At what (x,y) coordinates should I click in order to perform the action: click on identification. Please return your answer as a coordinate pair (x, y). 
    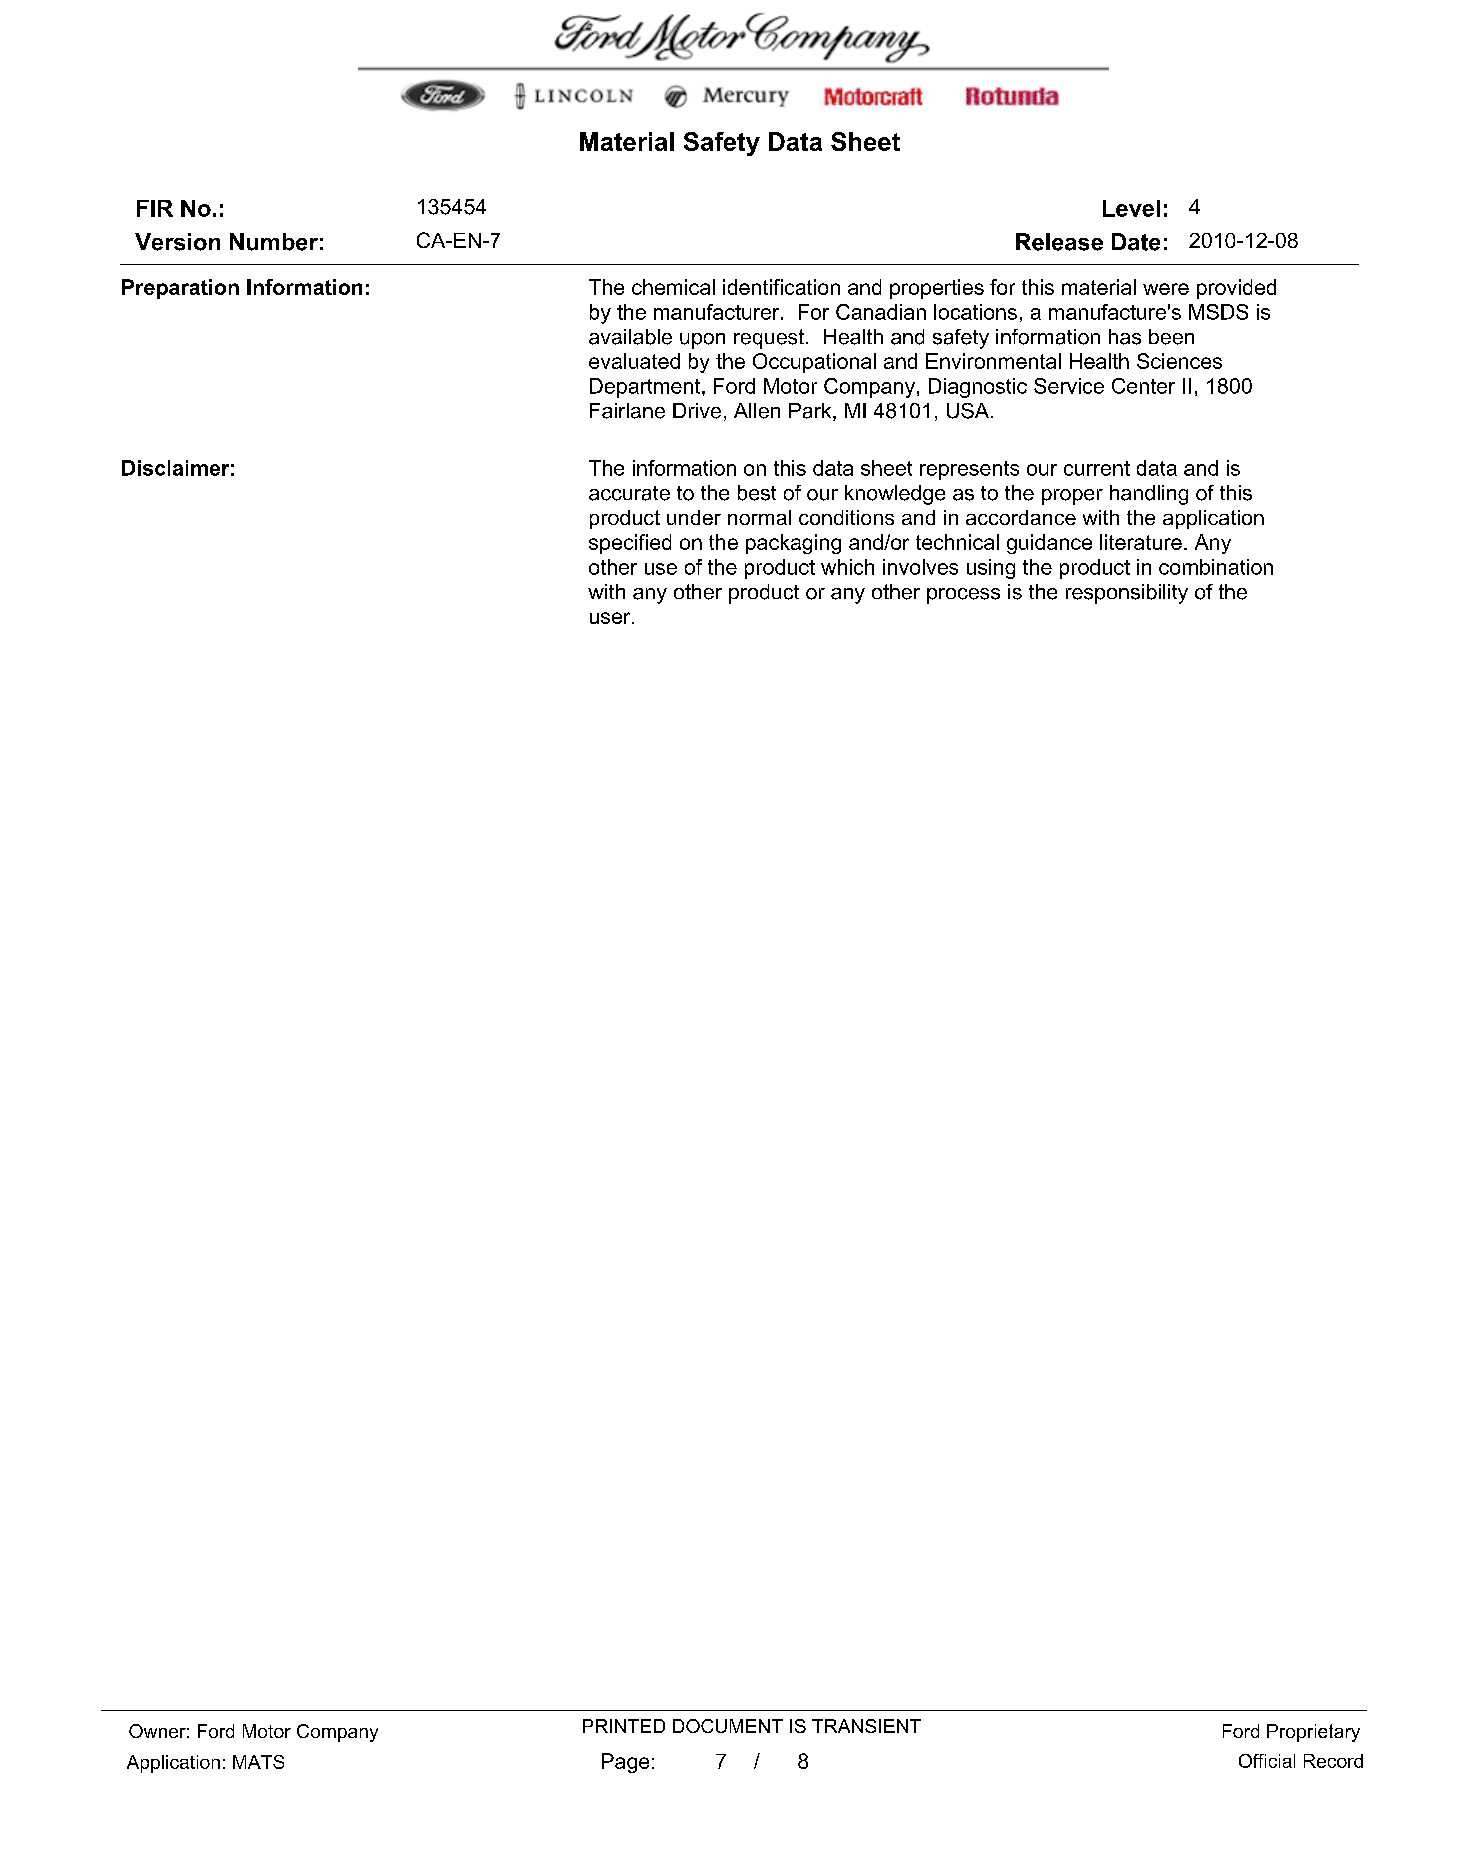
    Looking at the image, I should click on (781, 287).
